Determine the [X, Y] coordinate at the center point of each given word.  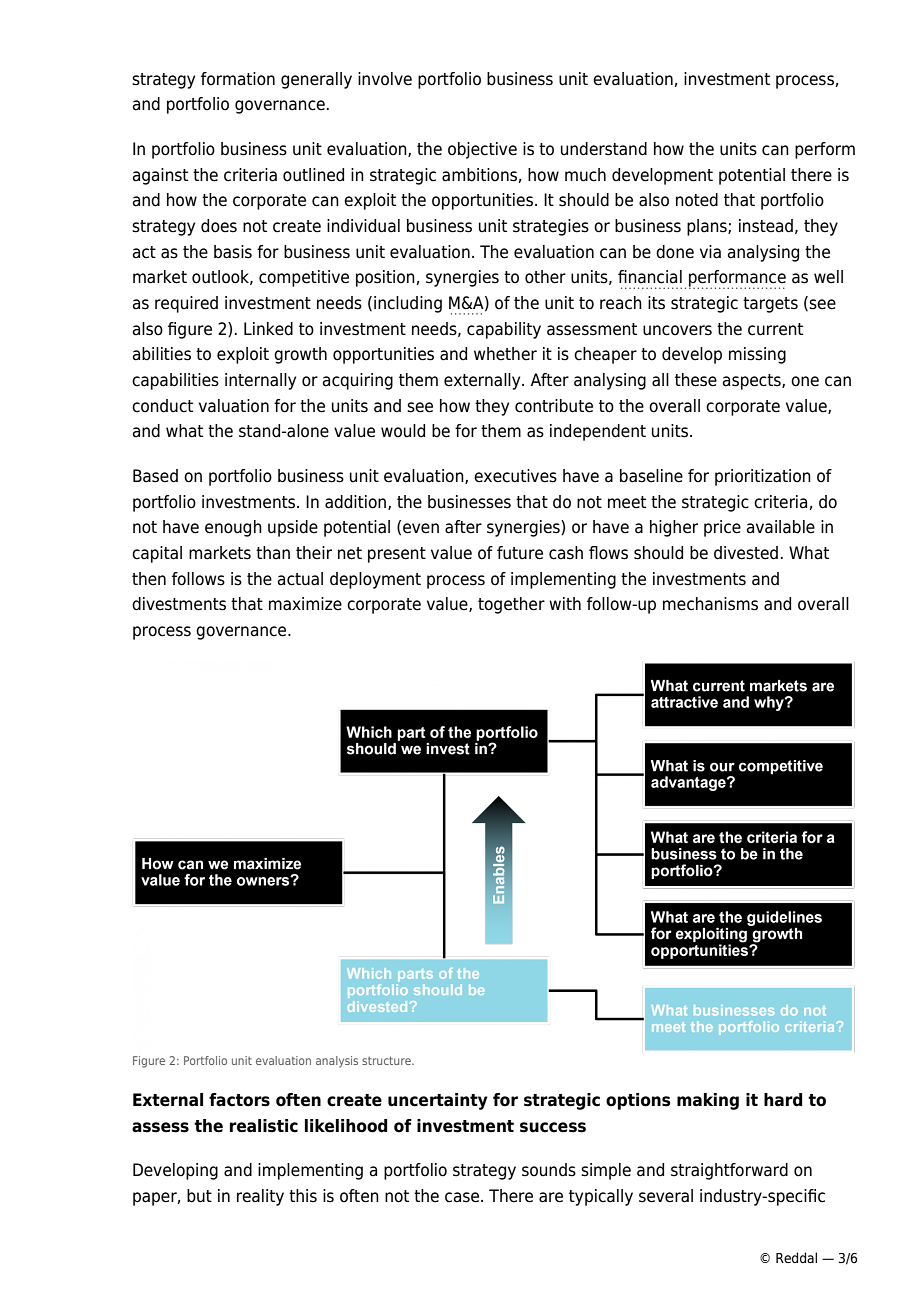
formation [238, 79]
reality [260, 1197]
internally [260, 381]
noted [697, 200]
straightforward [729, 1171]
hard [783, 1100]
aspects [753, 382]
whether [505, 354]
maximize [305, 604]
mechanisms [710, 604]
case [463, 1197]
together [511, 605]
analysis [337, 1062]
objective [482, 150]
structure [387, 1060]
